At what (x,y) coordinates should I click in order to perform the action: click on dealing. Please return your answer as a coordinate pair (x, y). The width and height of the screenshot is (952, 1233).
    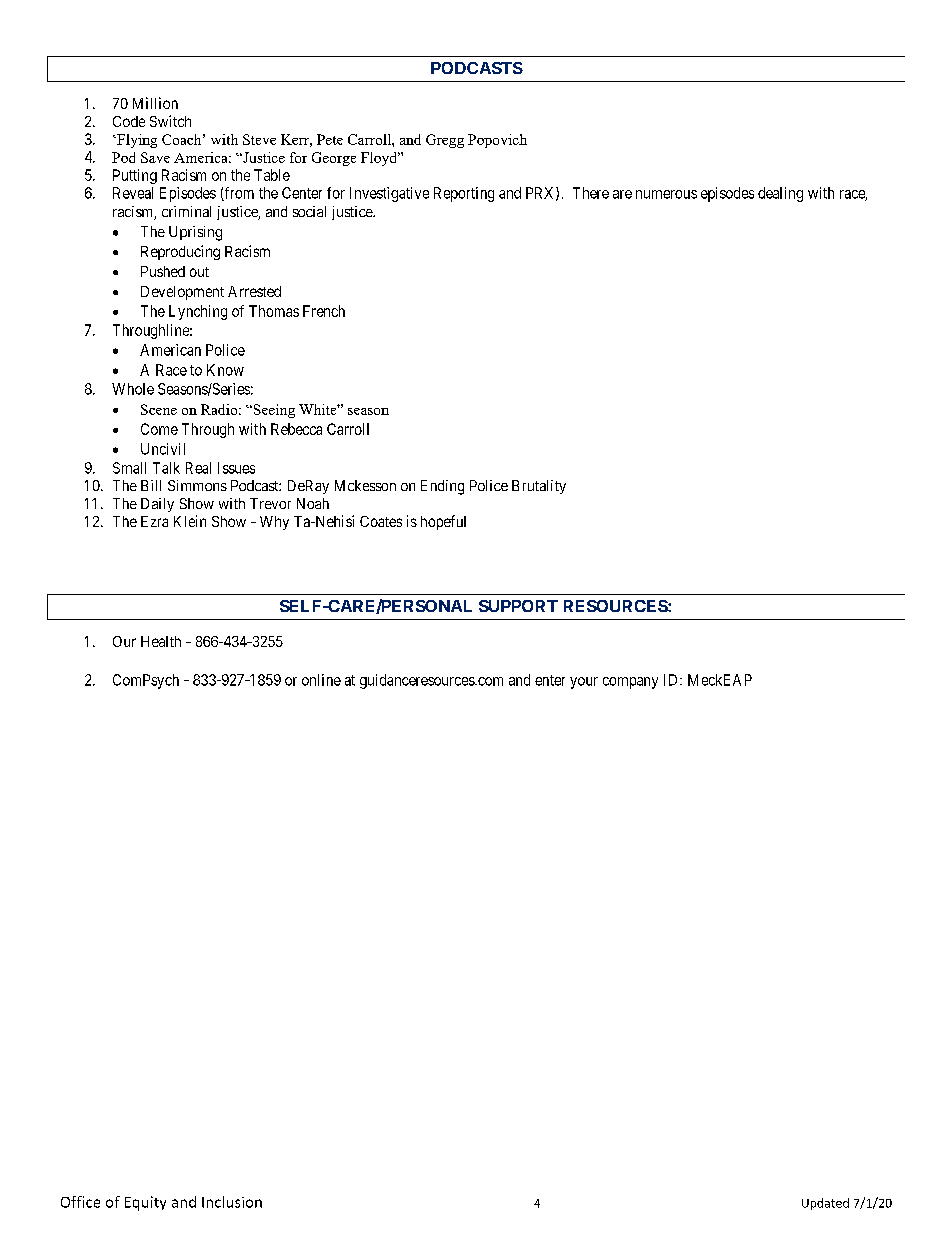
    Looking at the image, I should click on (780, 194).
